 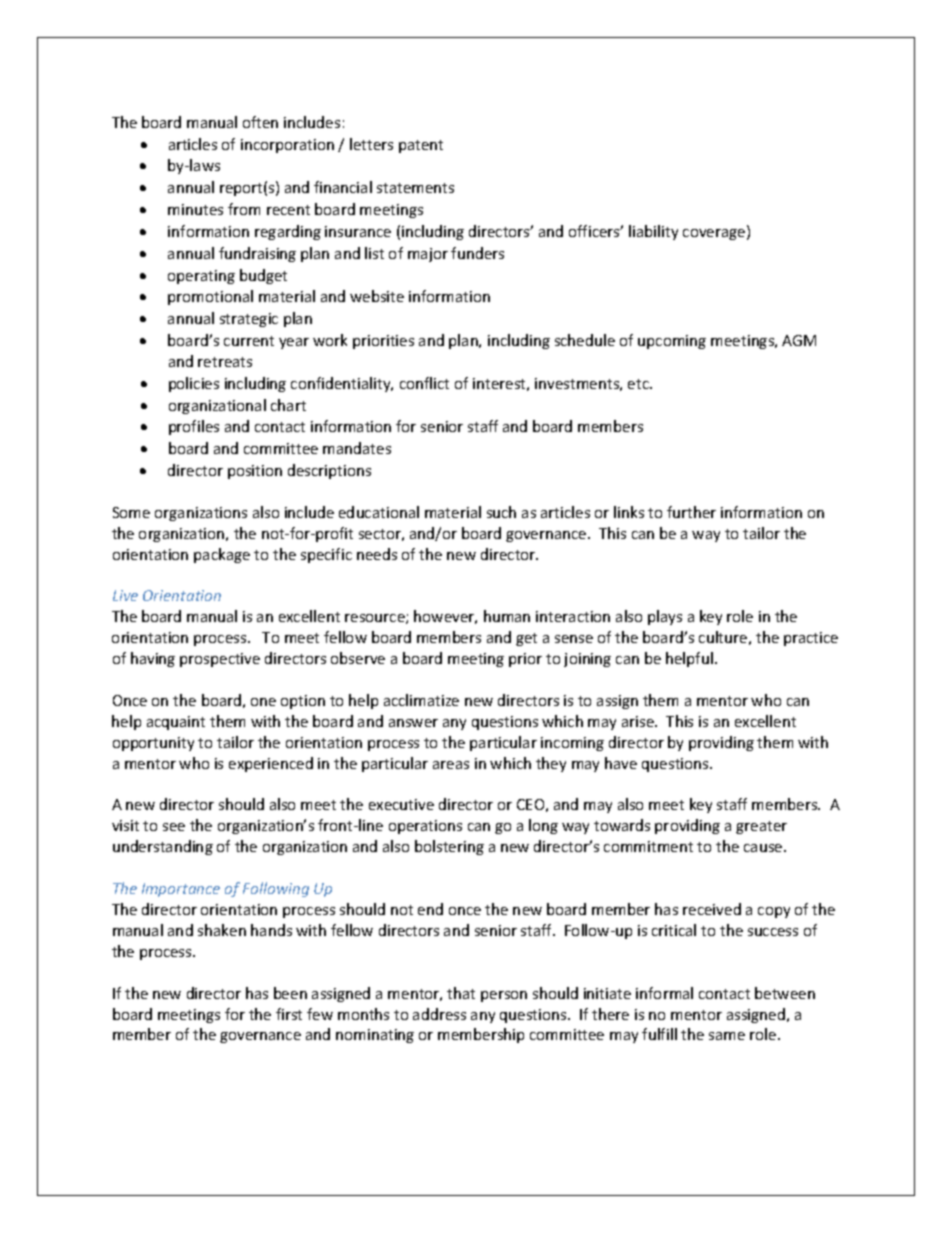 What do you see at coordinates (421, 700) in the page?
I see `acclimatize` at bounding box center [421, 700].
